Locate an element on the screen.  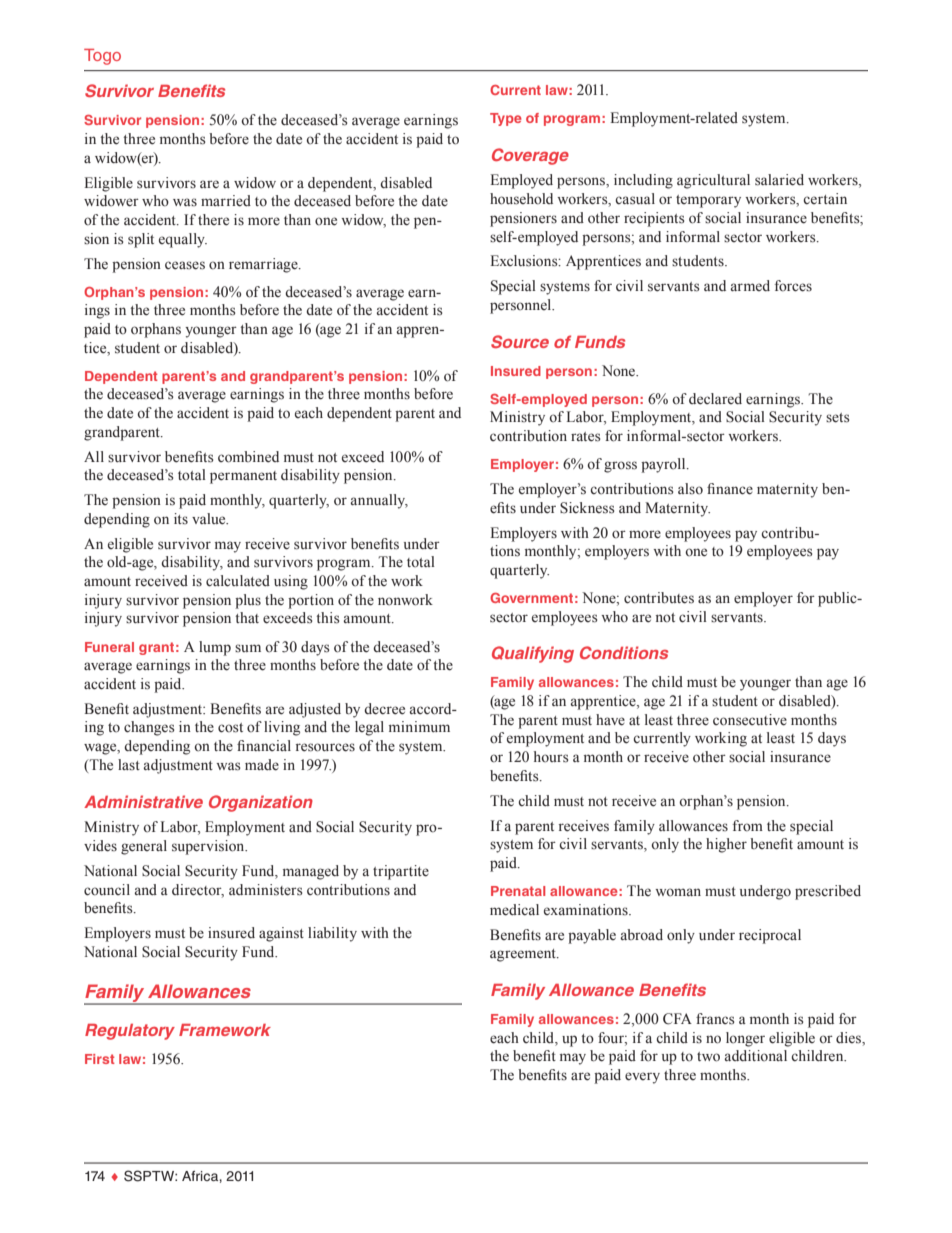
Togo is located at coordinates (102, 57).
